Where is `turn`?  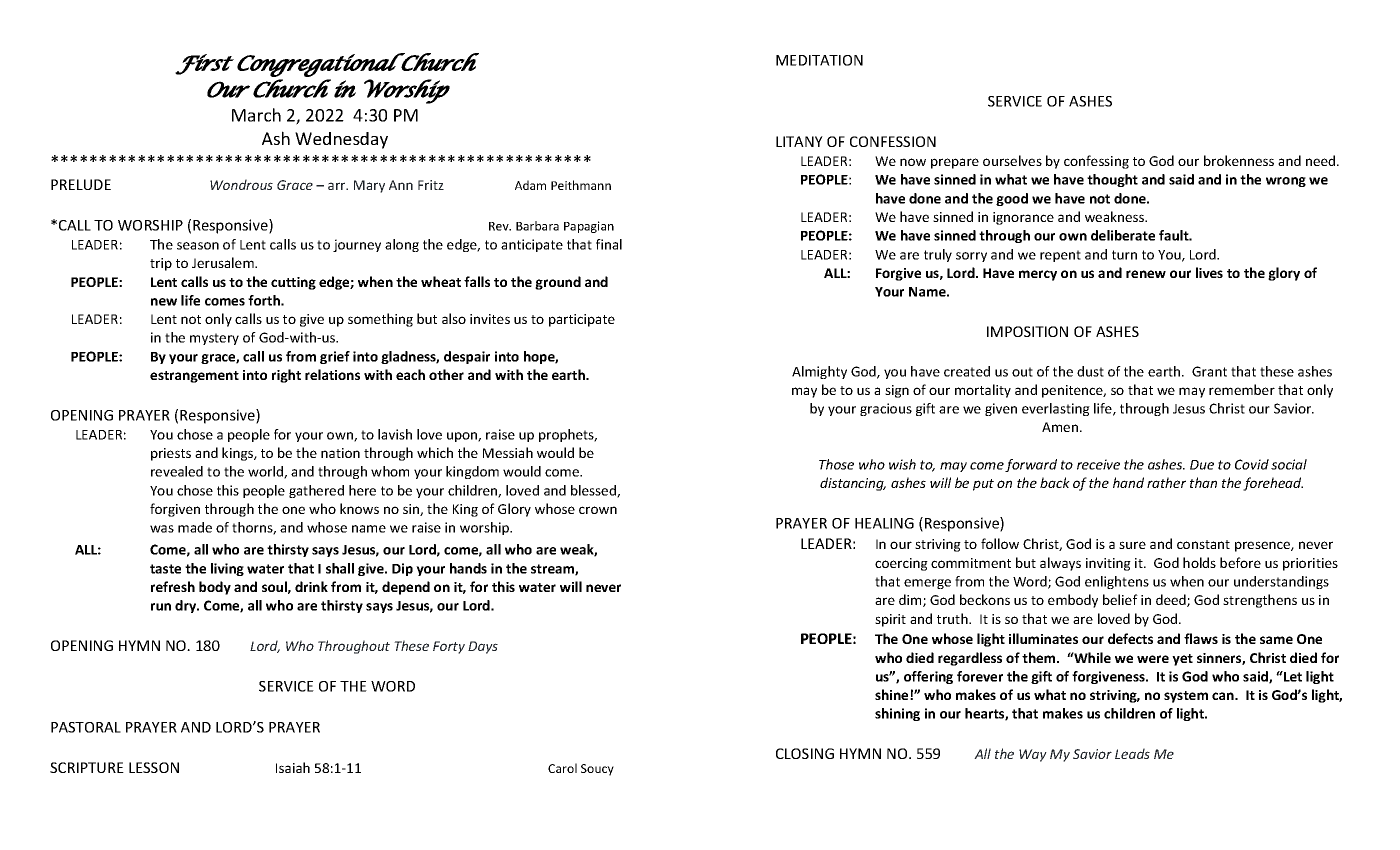
turn is located at coordinates (1124, 255).
